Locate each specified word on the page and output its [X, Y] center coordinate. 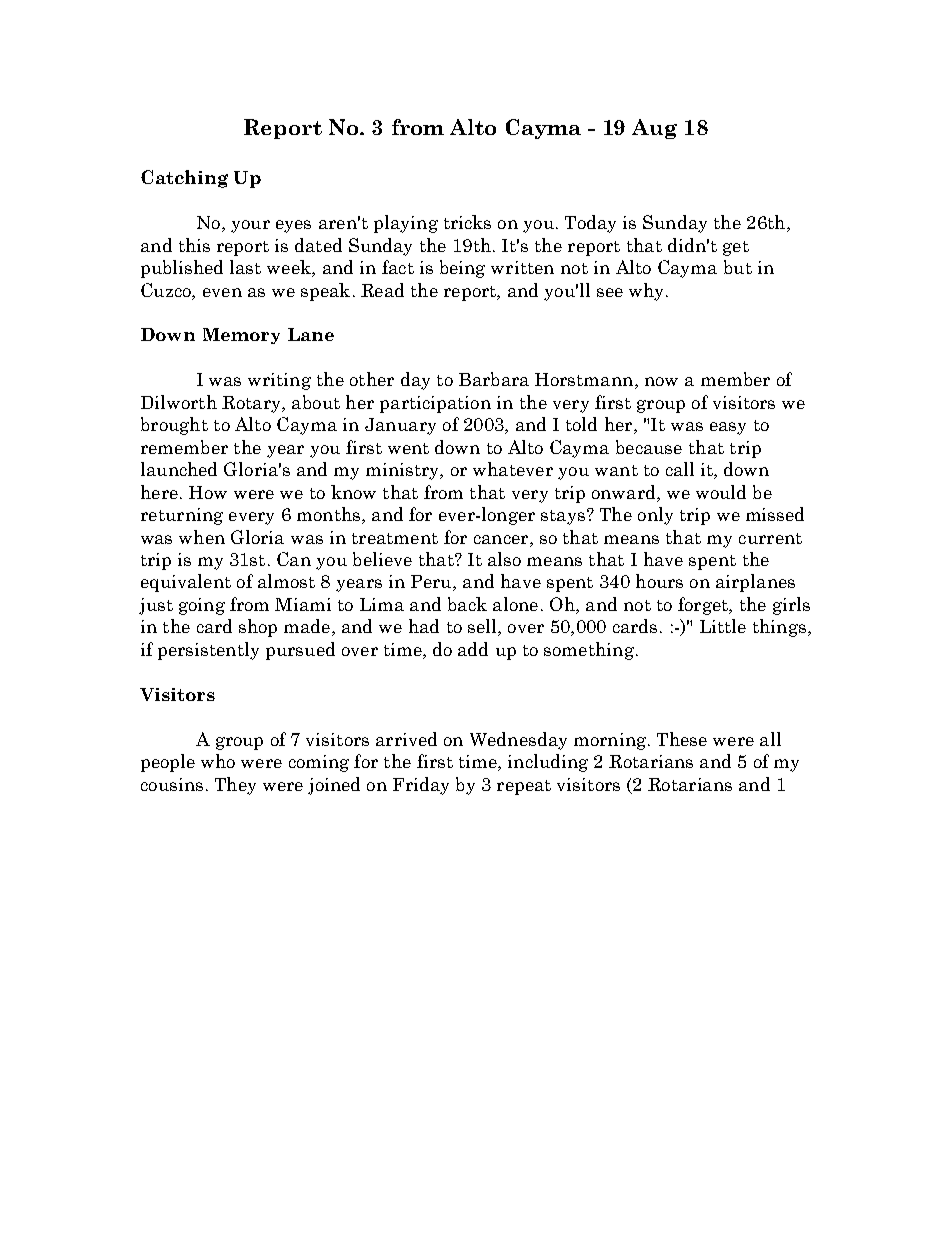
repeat [524, 787]
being [462, 269]
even [222, 292]
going [202, 606]
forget [704, 606]
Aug [654, 129]
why [648, 292]
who [218, 761]
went [408, 448]
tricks [467, 222]
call [680, 469]
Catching [184, 179]
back [467, 604]
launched [179, 469]
